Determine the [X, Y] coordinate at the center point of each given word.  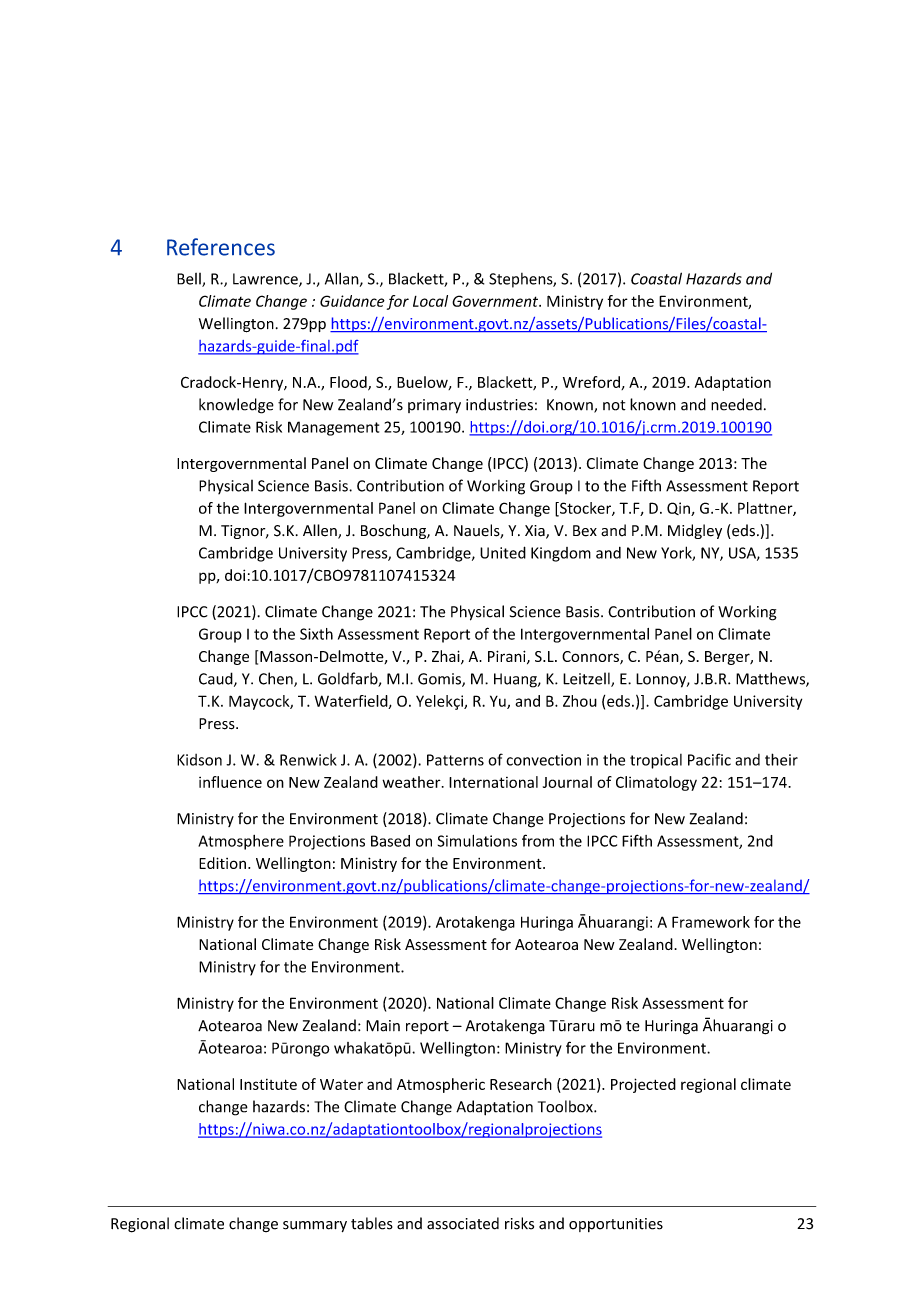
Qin [679, 509]
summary [315, 1226]
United [503, 552]
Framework [711, 922]
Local [430, 301]
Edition [222, 863]
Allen [321, 531]
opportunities [616, 1225]
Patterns [455, 760]
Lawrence [266, 280]
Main [383, 1026]
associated [463, 1223]
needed [736, 404]
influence [230, 782]
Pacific [709, 759]
